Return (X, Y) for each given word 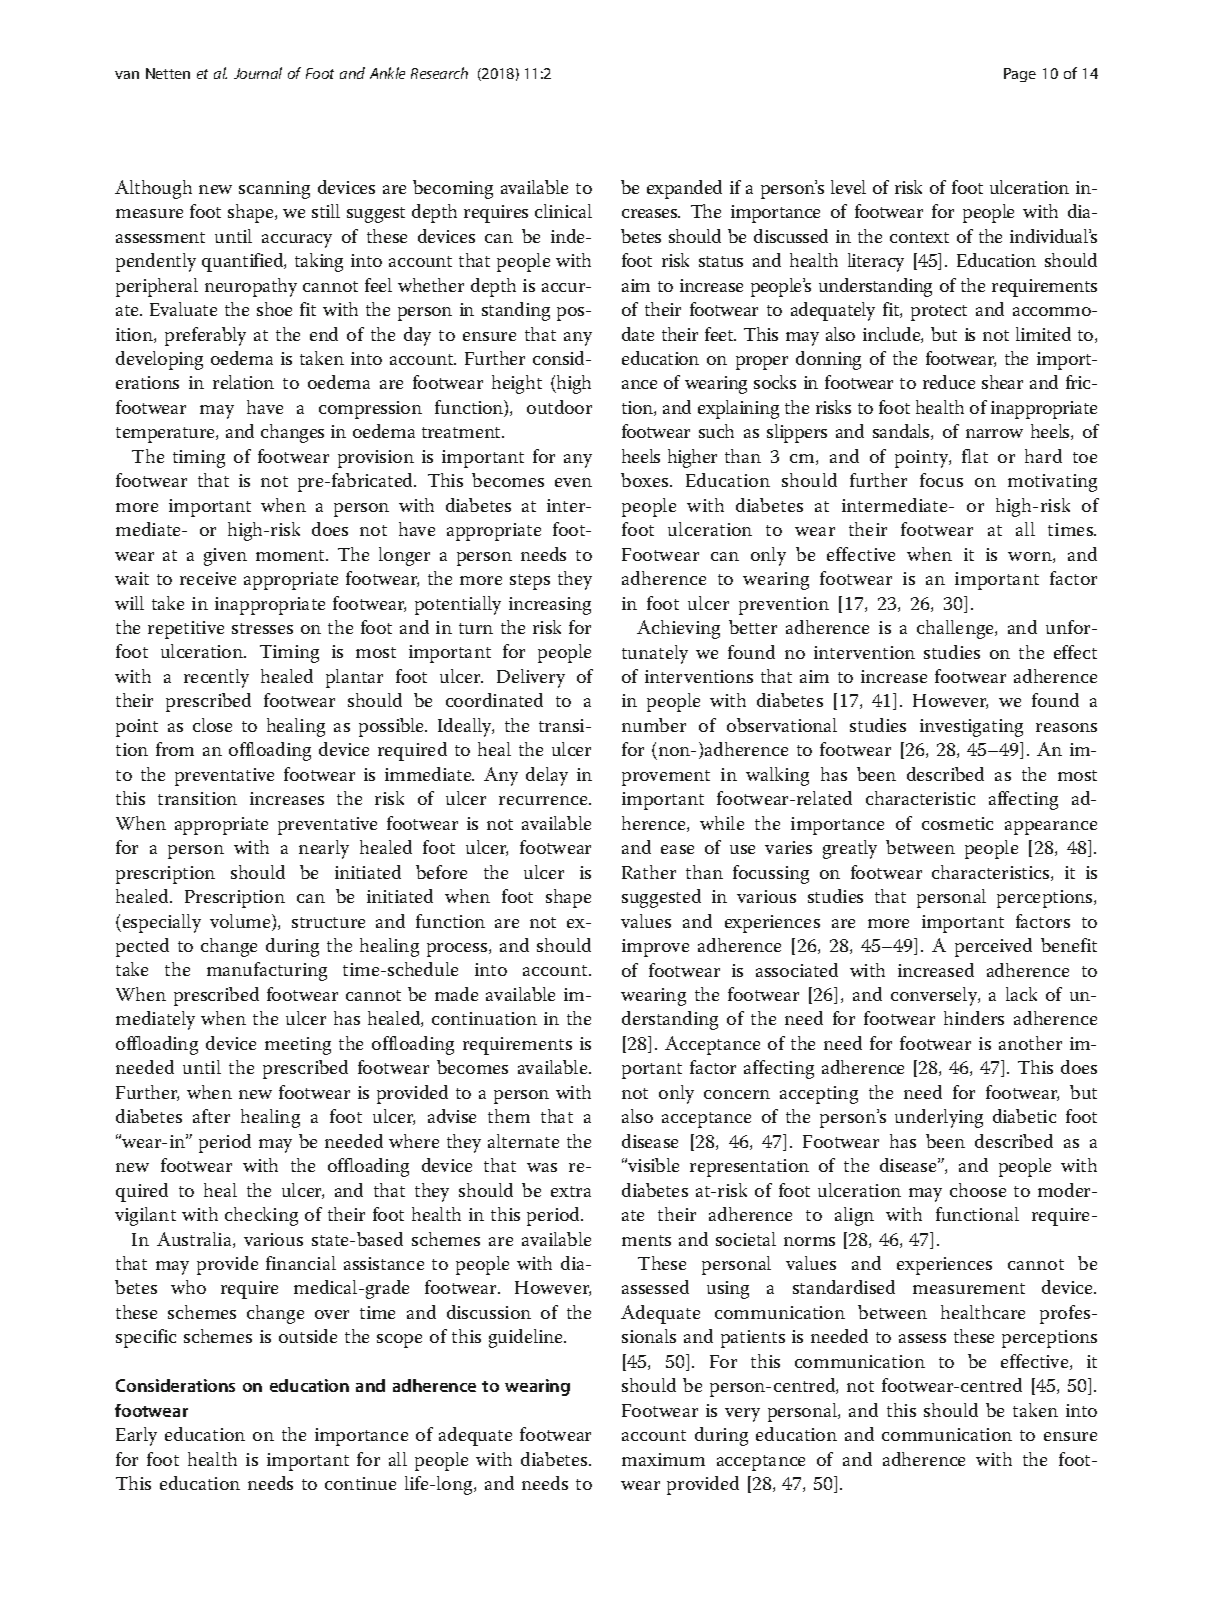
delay (547, 776)
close (212, 725)
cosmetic (957, 823)
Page (1020, 75)
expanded (684, 189)
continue (360, 1483)
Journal (258, 73)
